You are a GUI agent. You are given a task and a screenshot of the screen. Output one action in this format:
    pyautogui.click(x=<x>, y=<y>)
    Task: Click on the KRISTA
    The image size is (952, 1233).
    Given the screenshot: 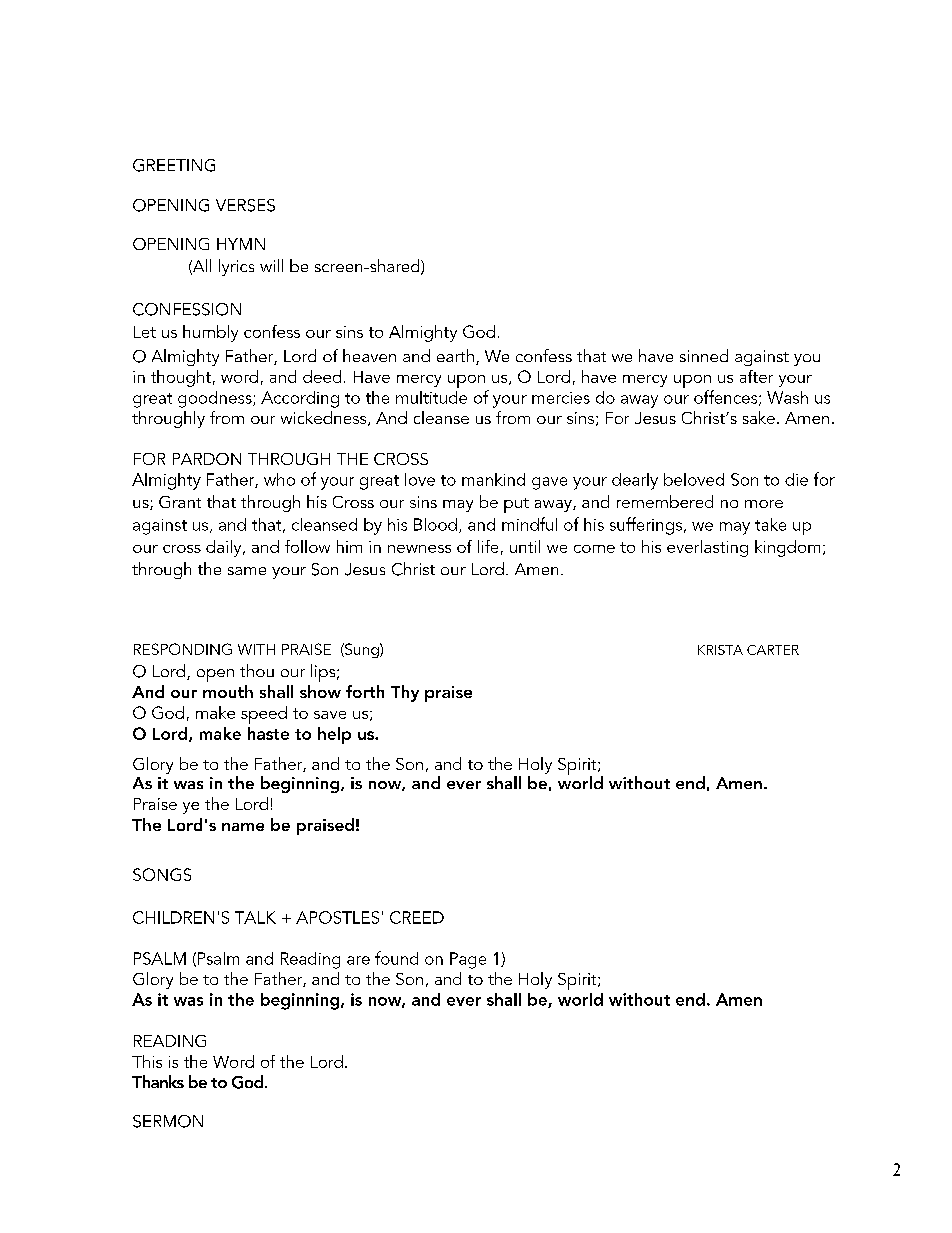 What is the action you would take?
    pyautogui.click(x=720, y=650)
